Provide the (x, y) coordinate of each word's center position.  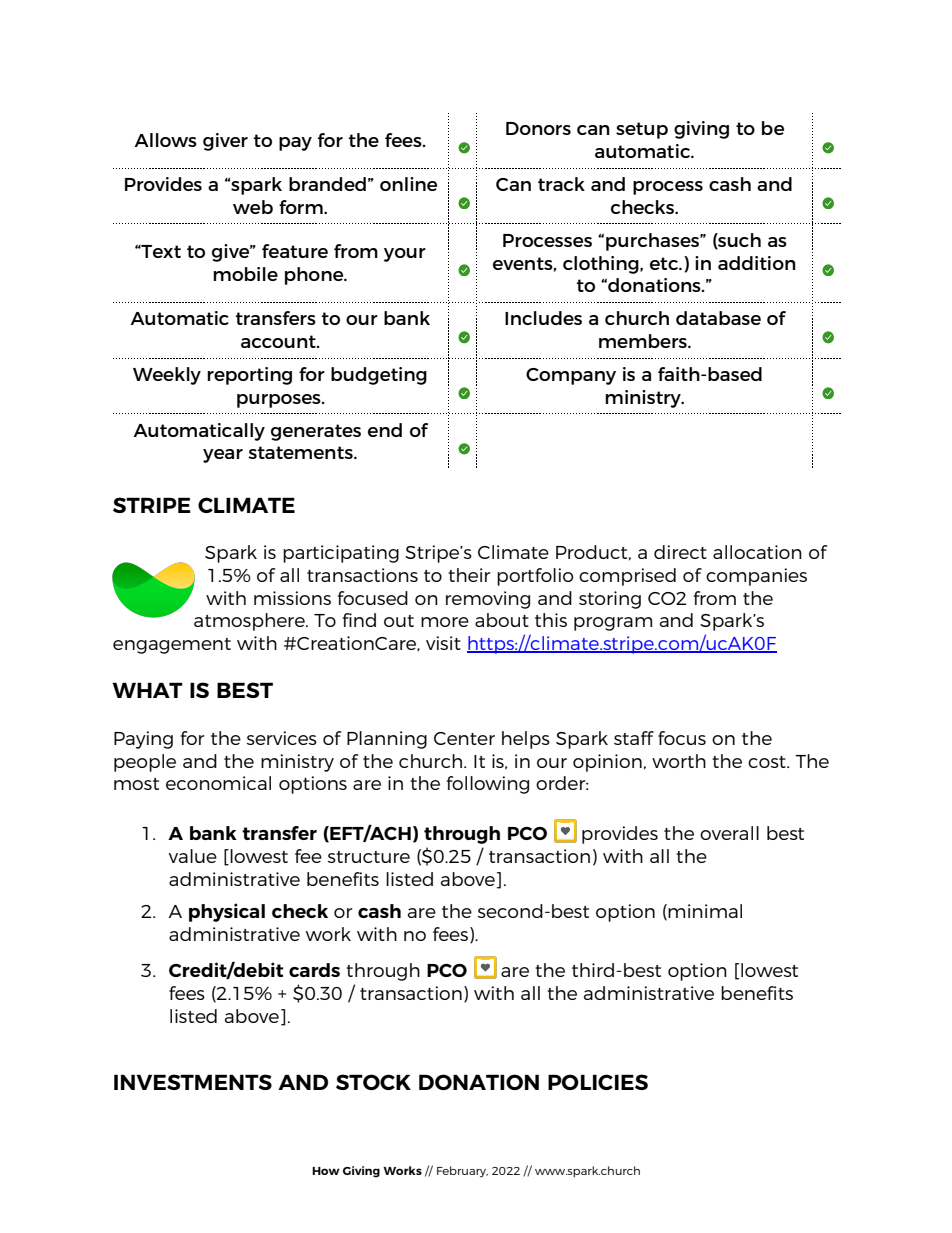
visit (443, 643)
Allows (165, 140)
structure (369, 857)
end (385, 430)
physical (227, 912)
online (408, 184)
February (462, 1171)
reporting (249, 376)
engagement (172, 646)
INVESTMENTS (193, 1082)
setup (642, 130)
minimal (705, 911)
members (644, 341)
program (613, 624)
